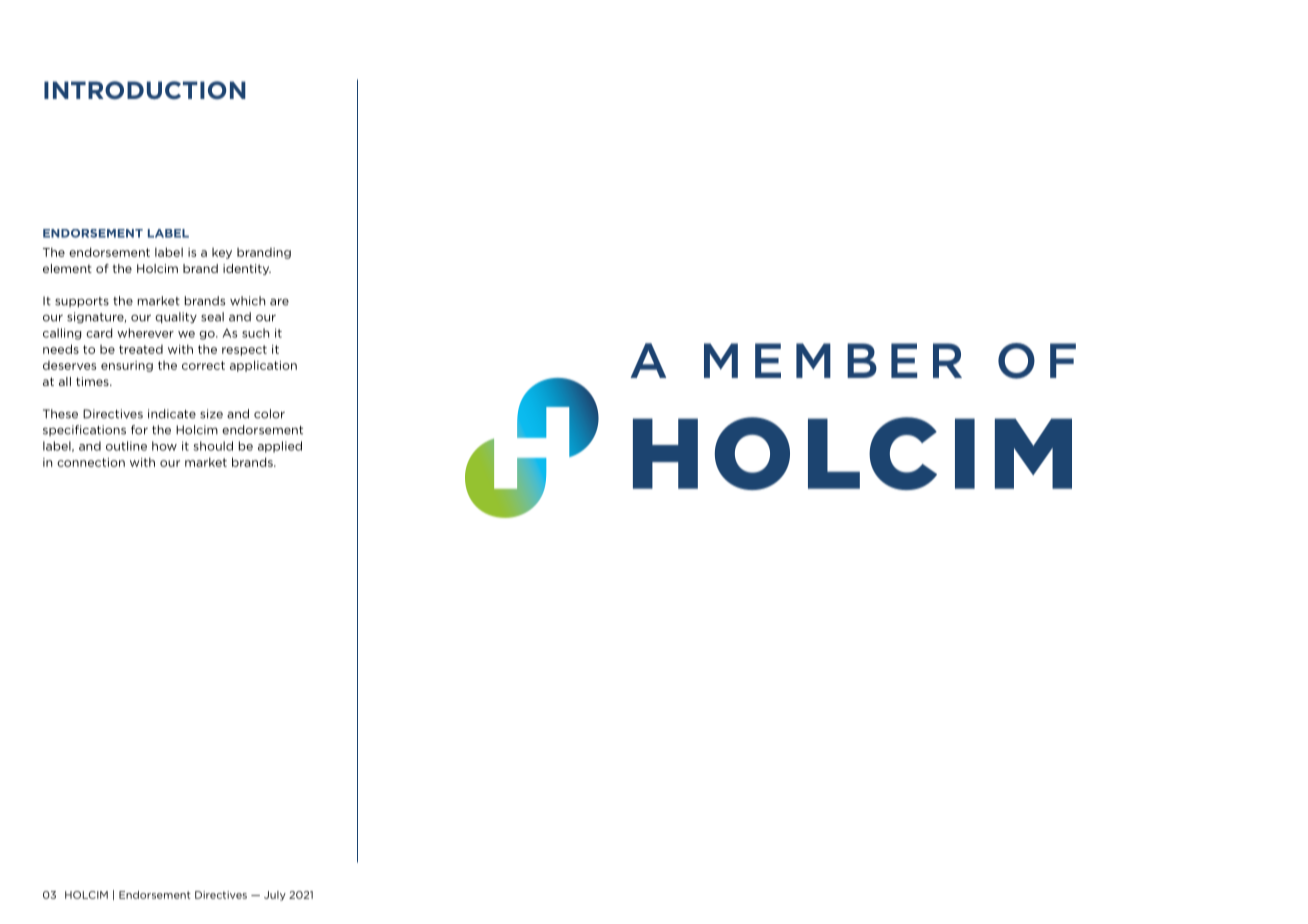 The width and height of the screenshot is (1308, 924). Describe the element at coordinates (213, 446) in the screenshot. I see `should` at that location.
